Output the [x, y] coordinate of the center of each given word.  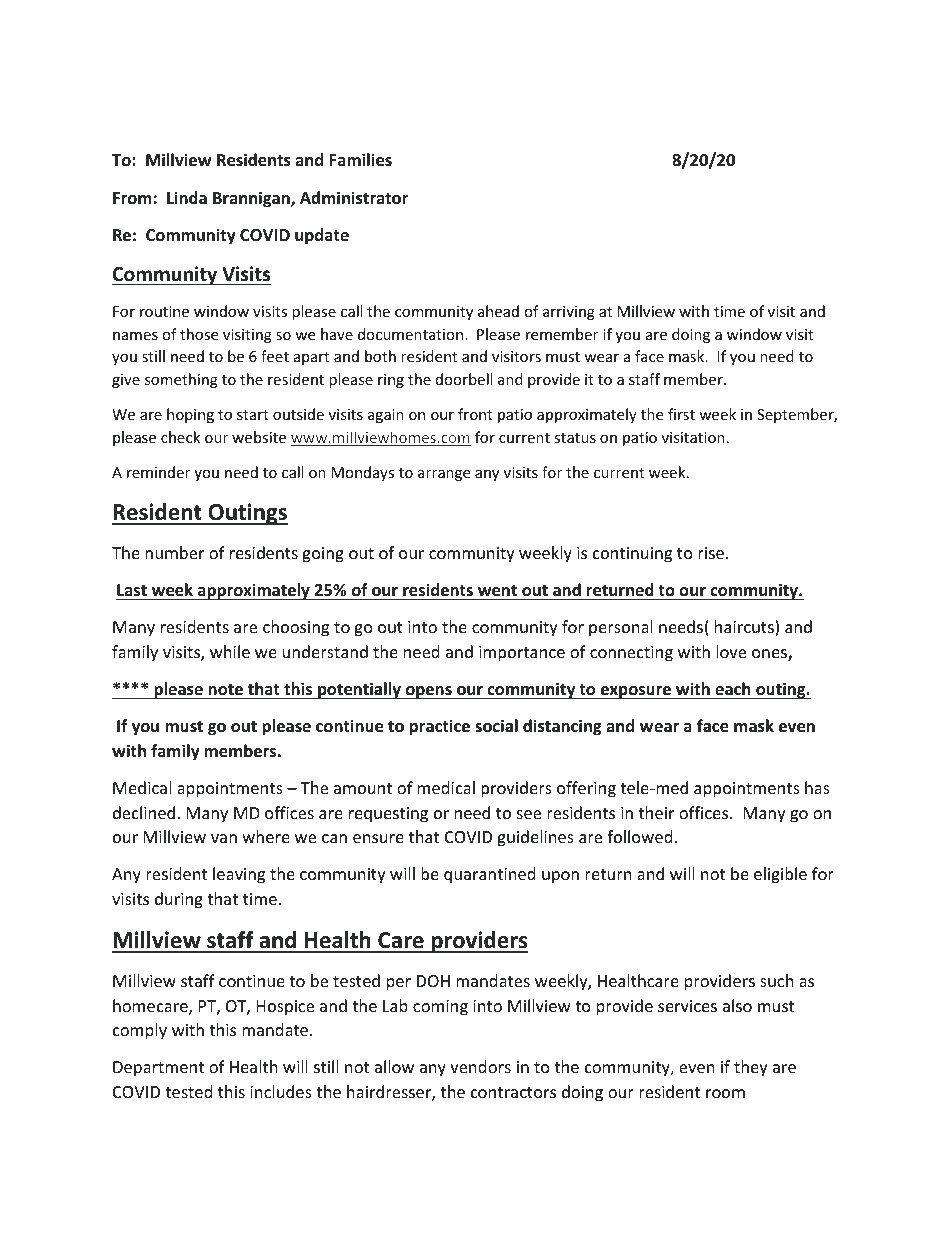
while [230, 651]
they [751, 1068]
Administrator [354, 198]
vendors [480, 1066]
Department [158, 1069]
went [497, 592]
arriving [569, 313]
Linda [187, 197]
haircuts [745, 628]
